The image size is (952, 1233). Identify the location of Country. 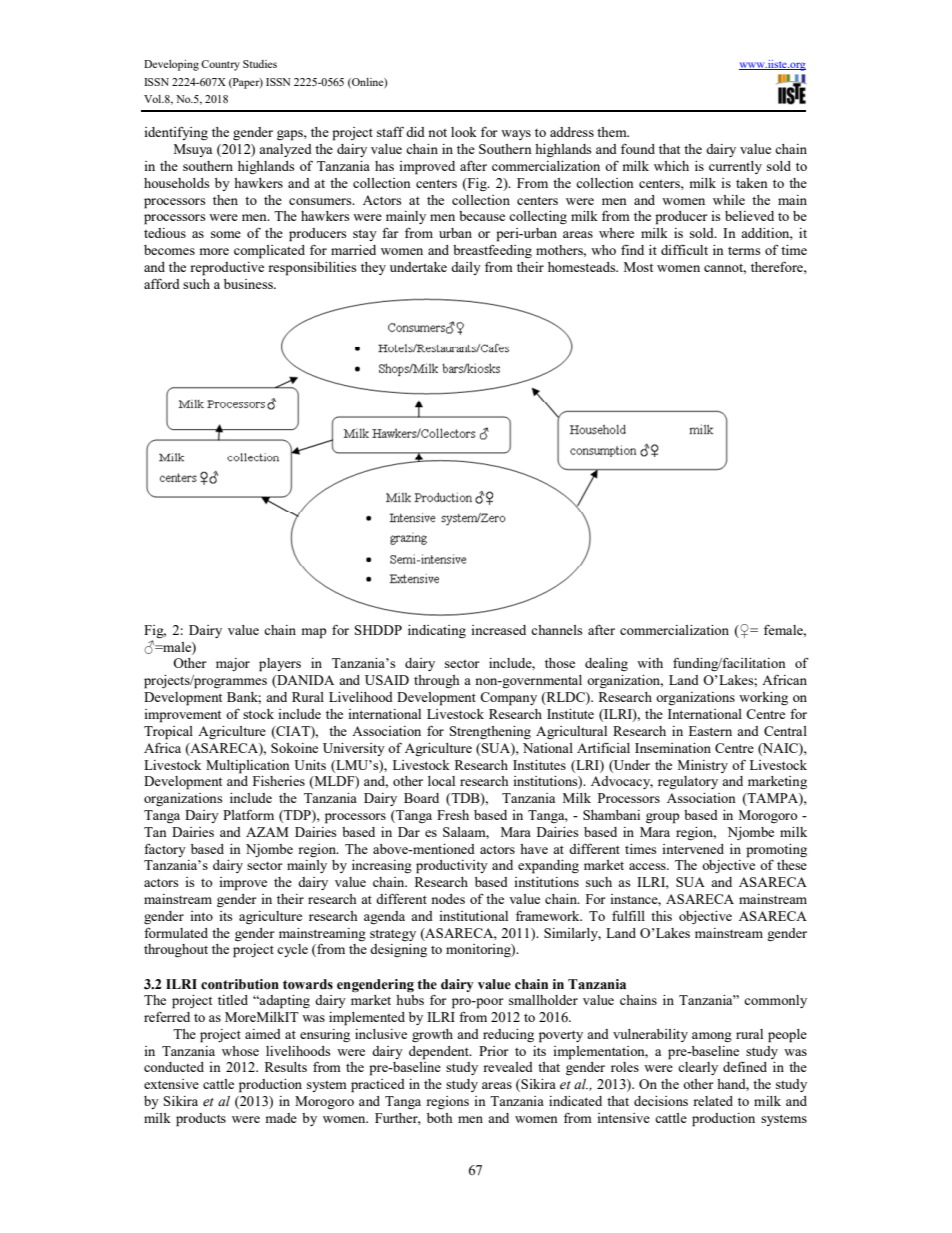
(220, 65).
